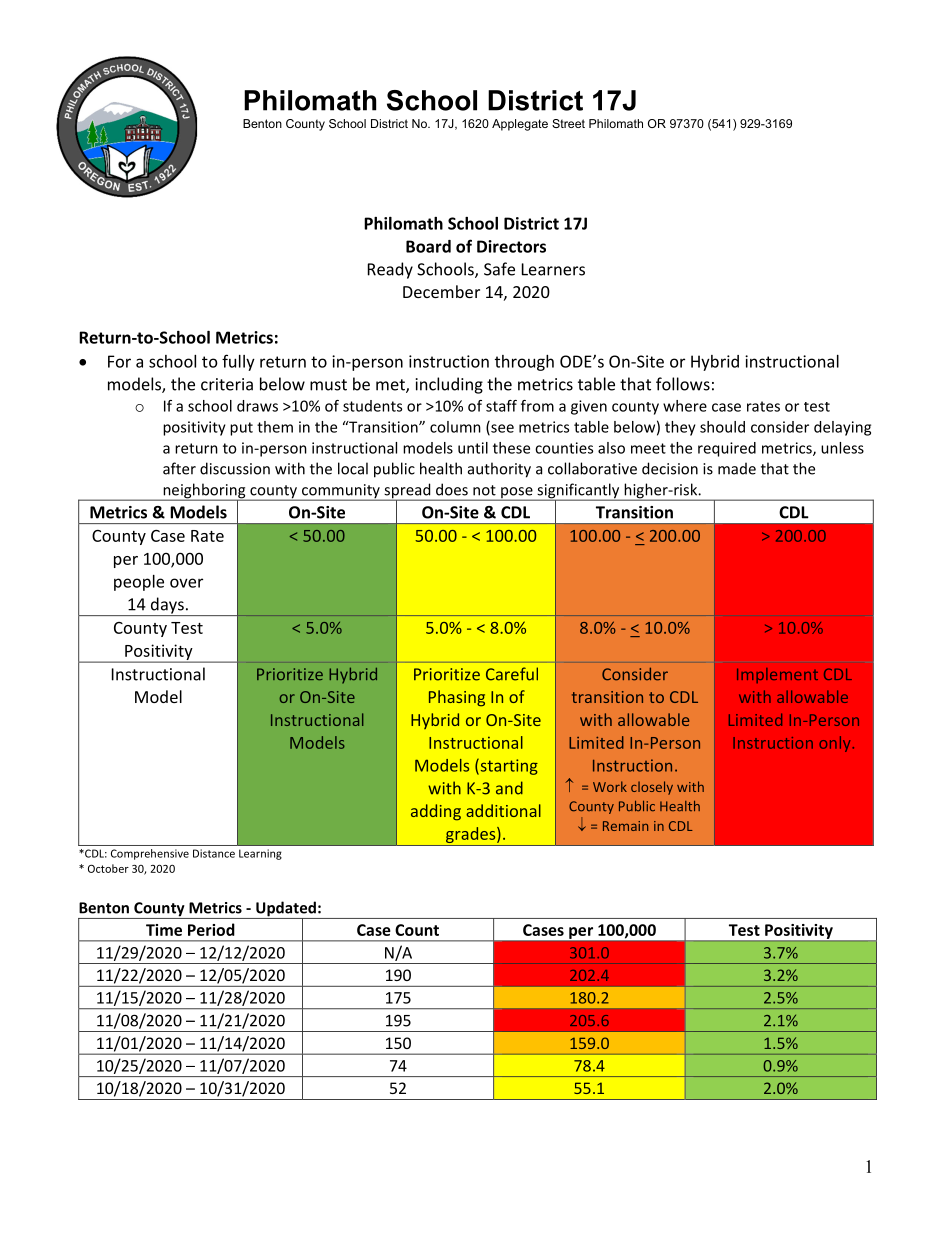  What do you see at coordinates (568, 123) in the image?
I see `Street` at bounding box center [568, 123].
